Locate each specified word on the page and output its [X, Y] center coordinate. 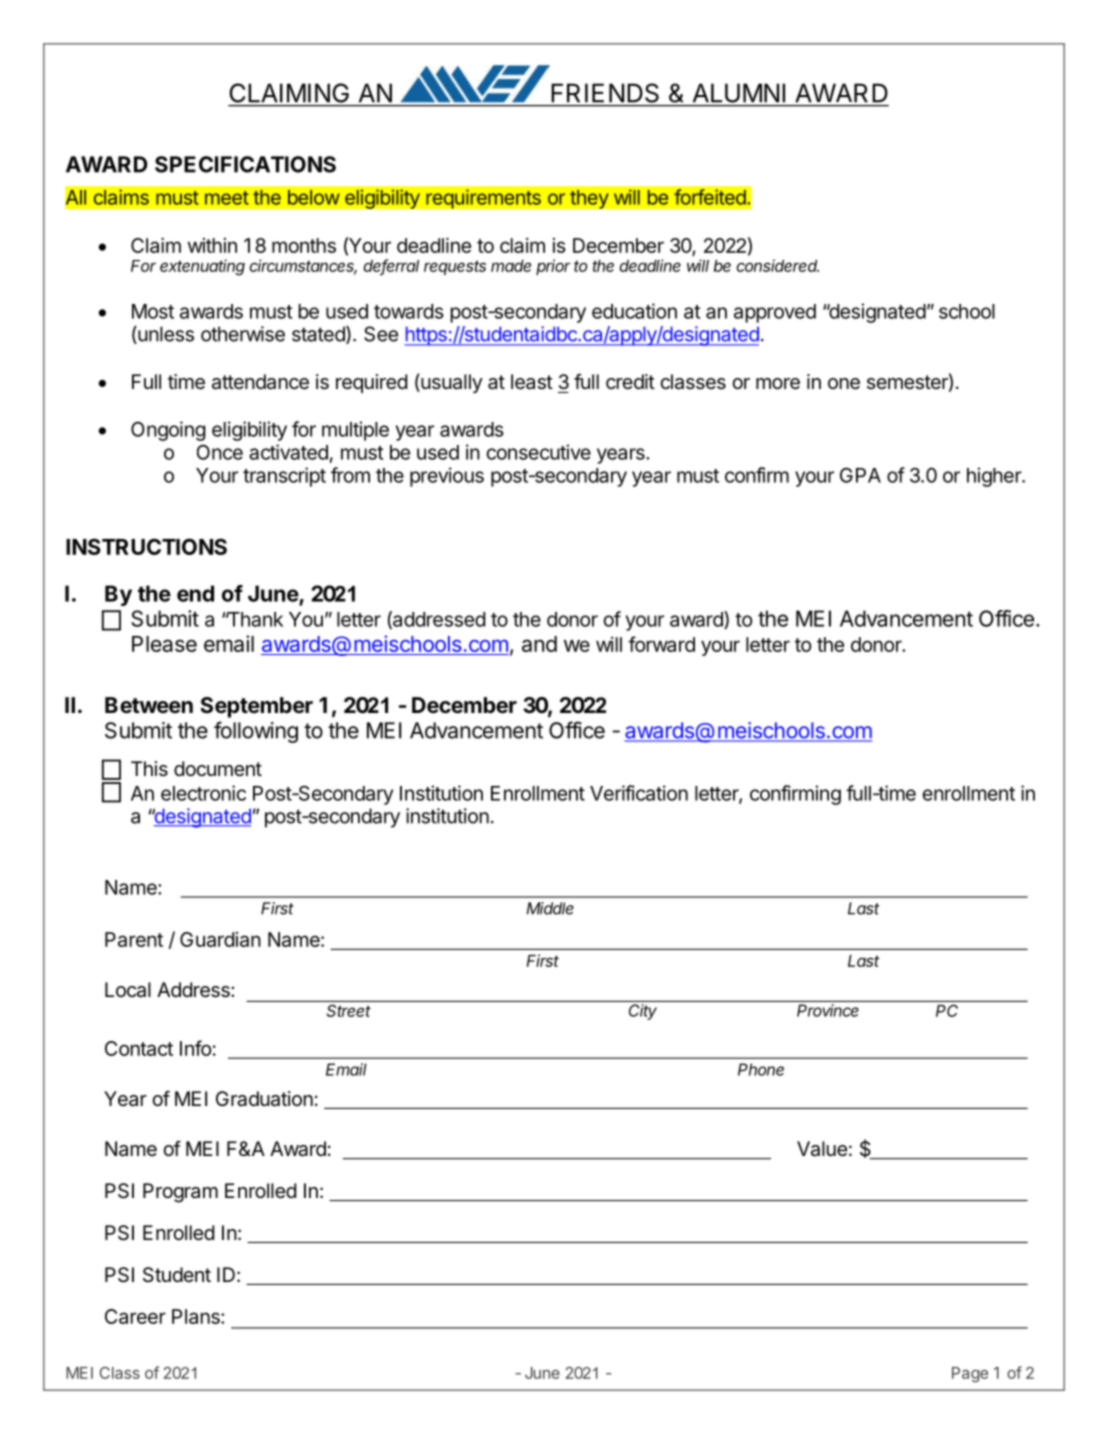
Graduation [264, 1099]
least [532, 382]
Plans [197, 1316]
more [778, 384]
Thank [254, 619]
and [539, 644]
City [643, 1012]
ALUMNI [739, 93]
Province [828, 1010]
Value [822, 1149]
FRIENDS [605, 93]
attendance [260, 382]
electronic [203, 793]
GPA [860, 475]
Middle [550, 908]
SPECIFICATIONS [245, 164]
